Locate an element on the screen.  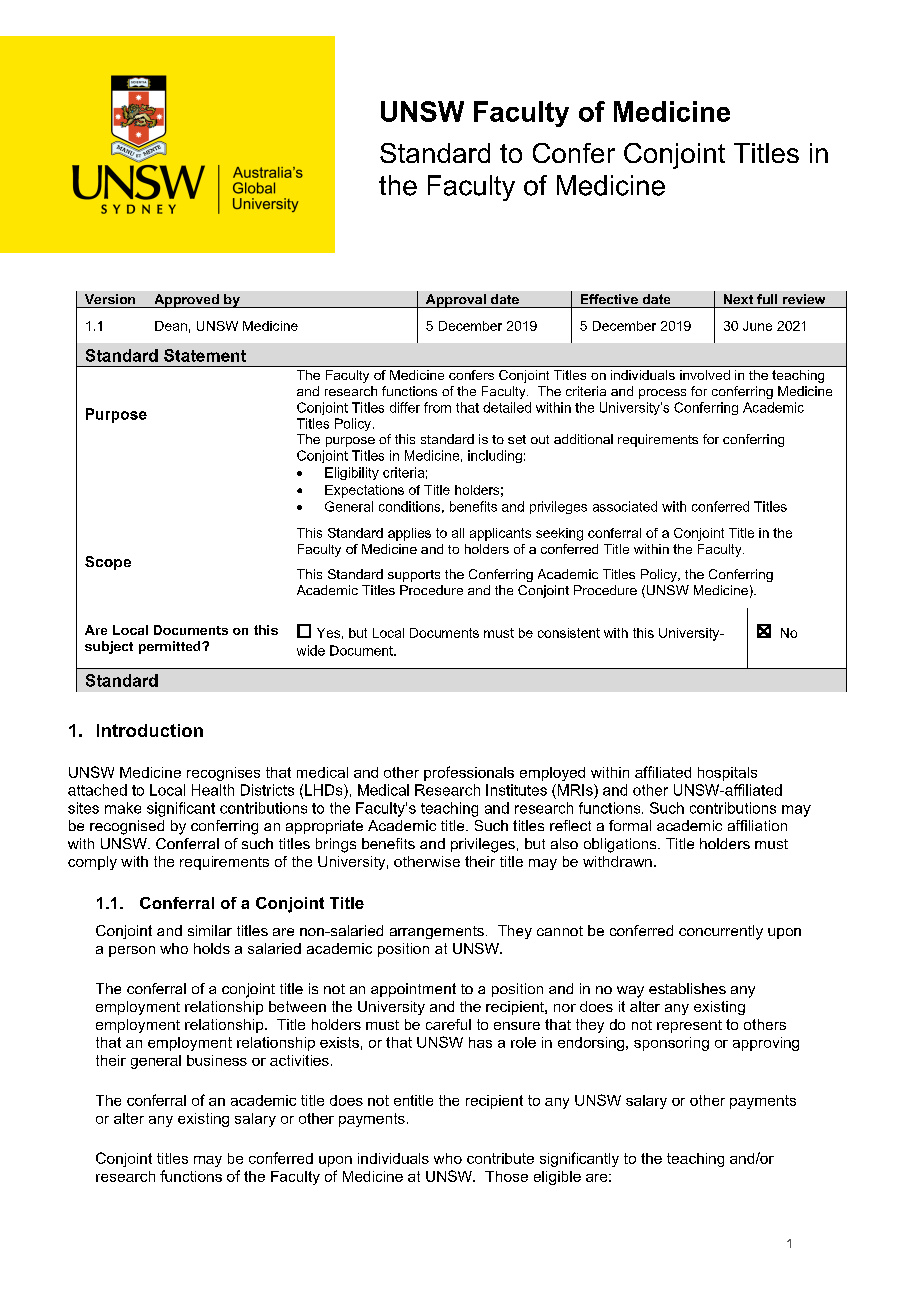
contribute is located at coordinates (500, 1158).
